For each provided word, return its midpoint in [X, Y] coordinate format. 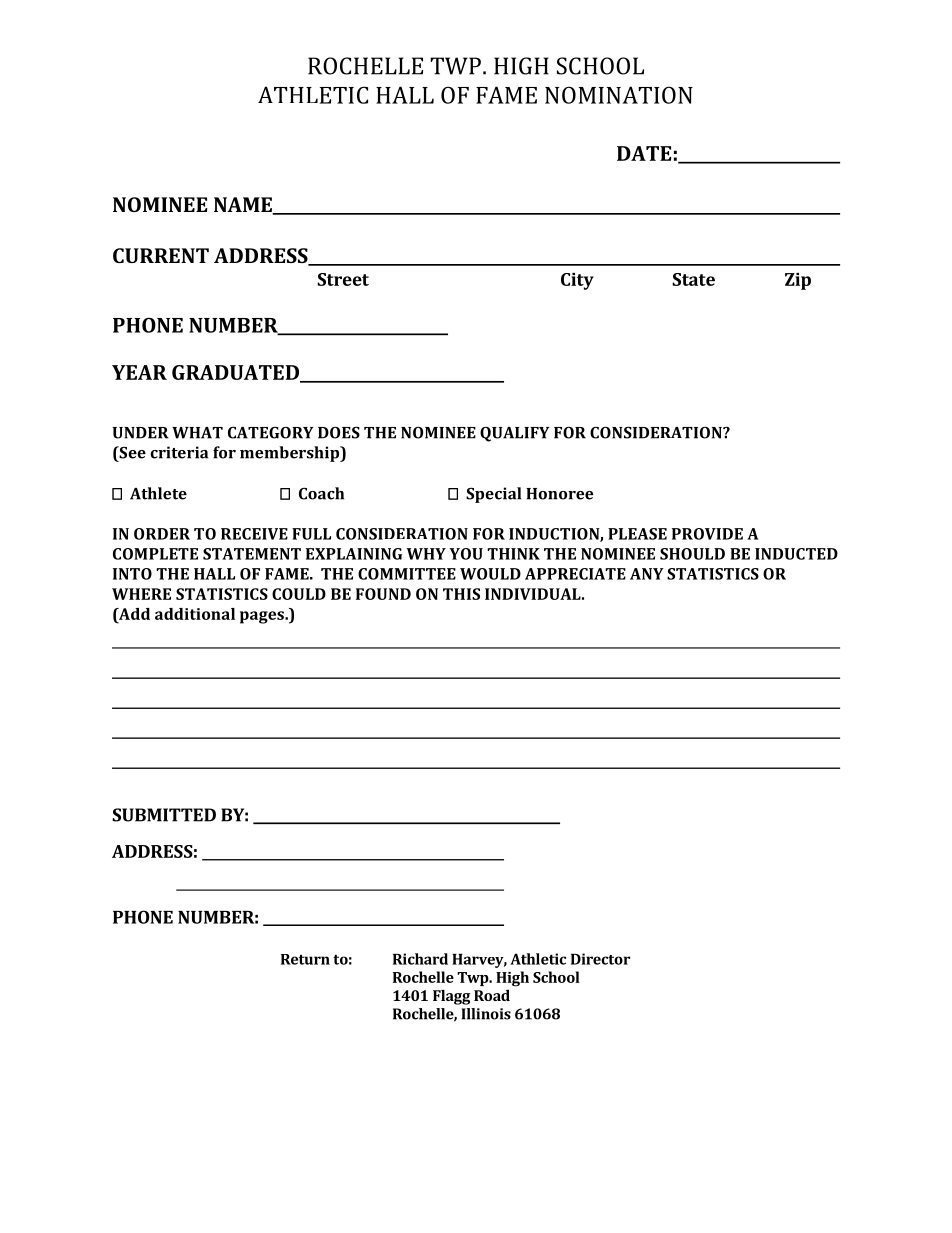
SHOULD [692, 554]
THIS [461, 594]
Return [305, 959]
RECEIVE [254, 534]
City [577, 281]
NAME [244, 205]
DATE [644, 153]
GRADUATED [237, 373]
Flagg [451, 997]
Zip [798, 281]
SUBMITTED [164, 815]
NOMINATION [619, 95]
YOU [466, 554]
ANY [647, 574]
